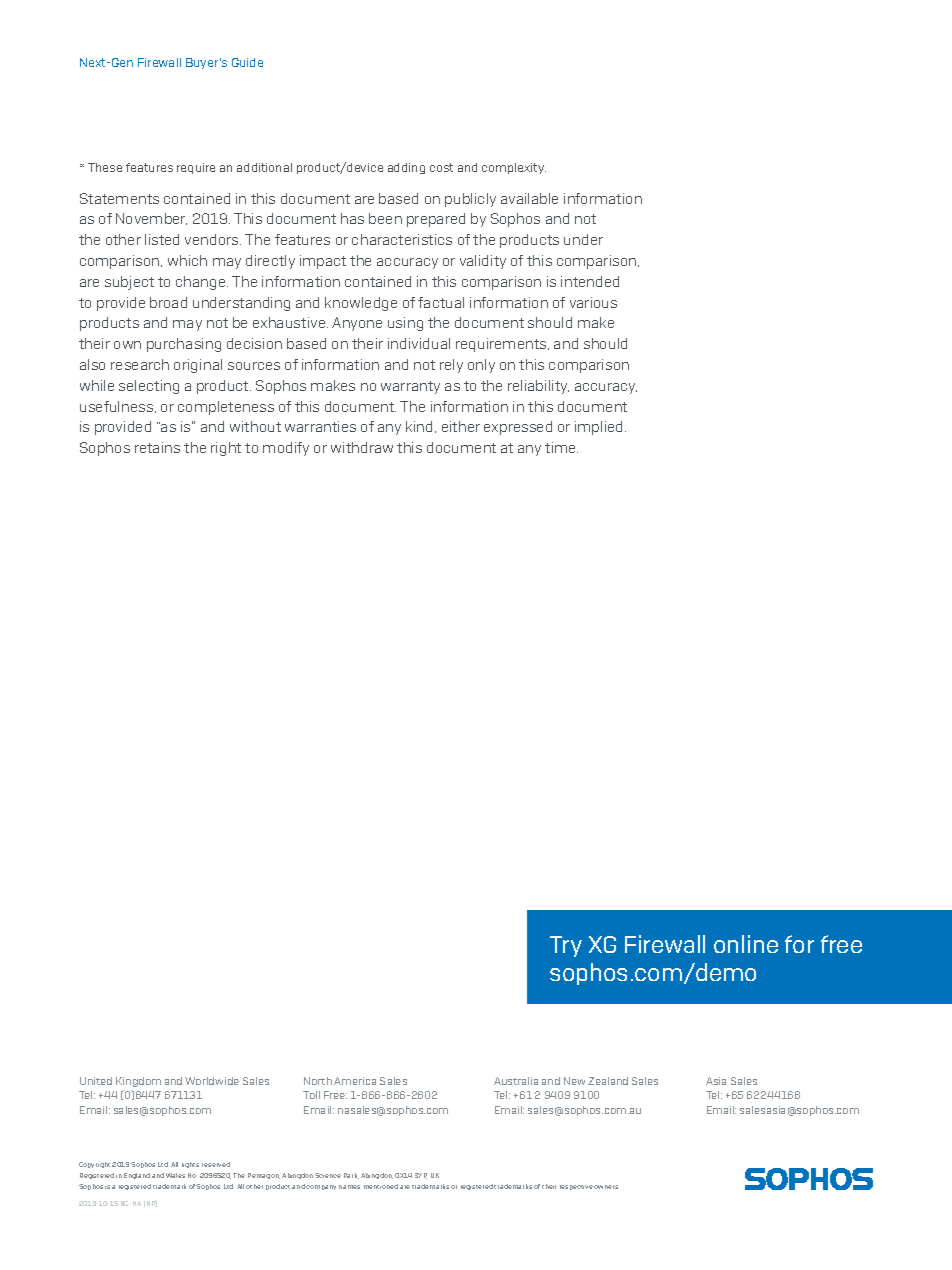  I want to click on adding, so click(406, 168).
